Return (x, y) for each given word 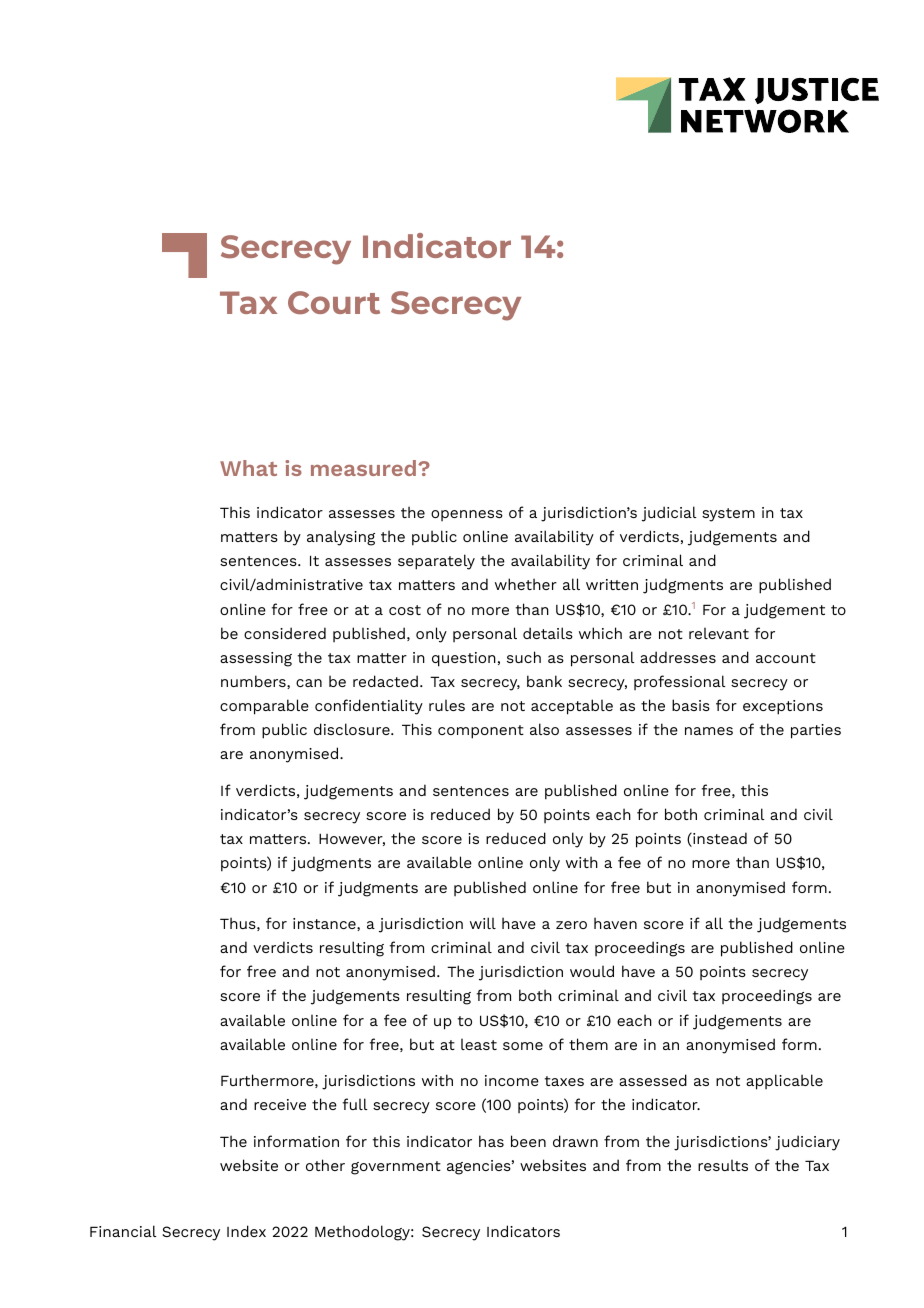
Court (334, 302)
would (592, 971)
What (248, 468)
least (479, 1044)
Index (246, 1231)
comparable (264, 707)
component (481, 732)
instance (325, 924)
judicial (669, 514)
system (728, 515)
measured (365, 468)
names (709, 731)
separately (436, 562)
